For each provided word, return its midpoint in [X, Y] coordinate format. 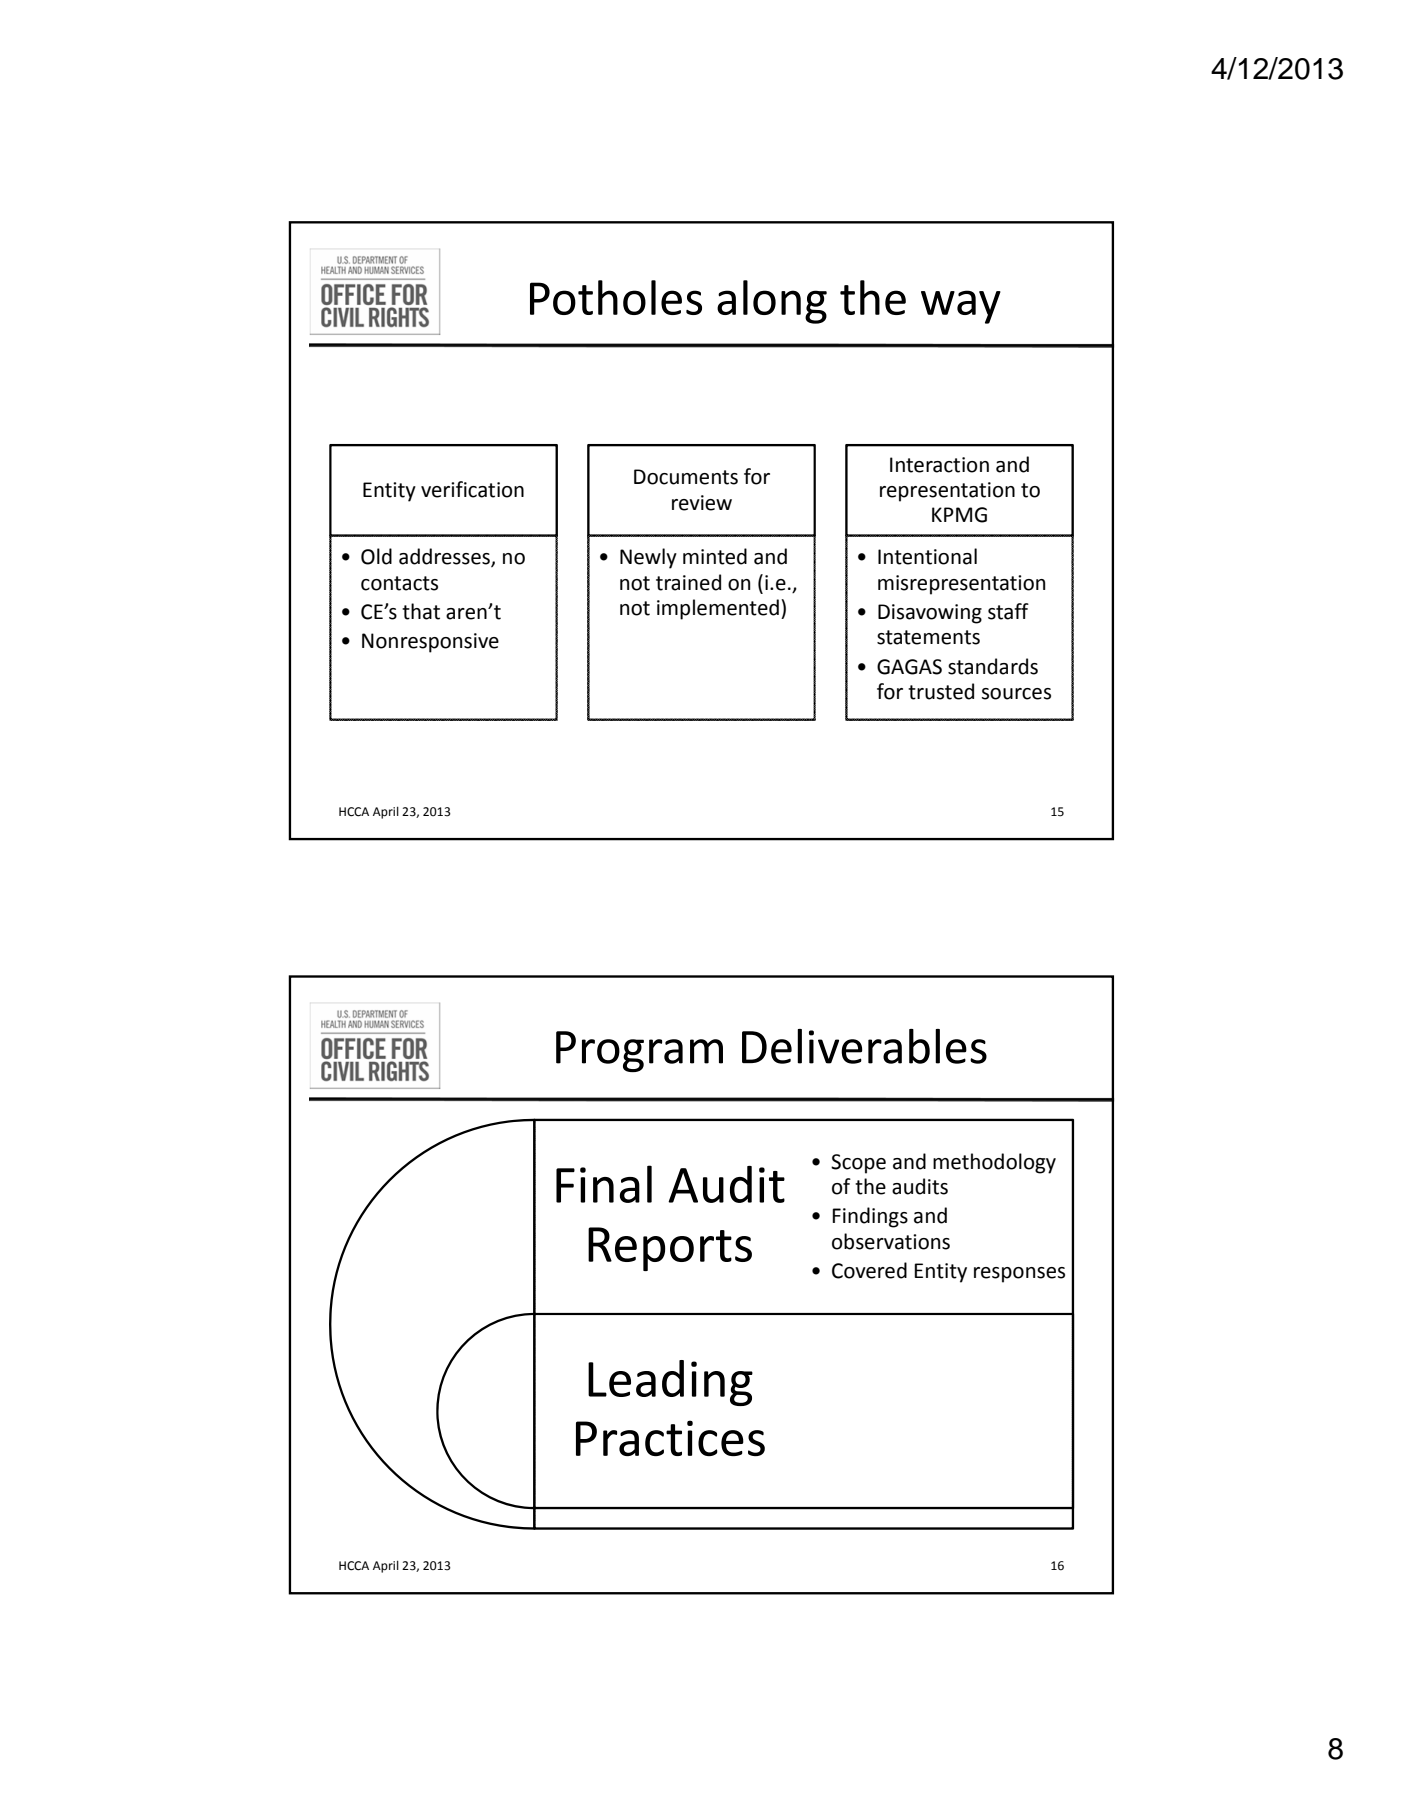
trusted [941, 691]
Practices [670, 1438]
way [961, 307]
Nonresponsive [430, 643]
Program [639, 1051]
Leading [670, 1383]
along [772, 302]
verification [472, 489]
